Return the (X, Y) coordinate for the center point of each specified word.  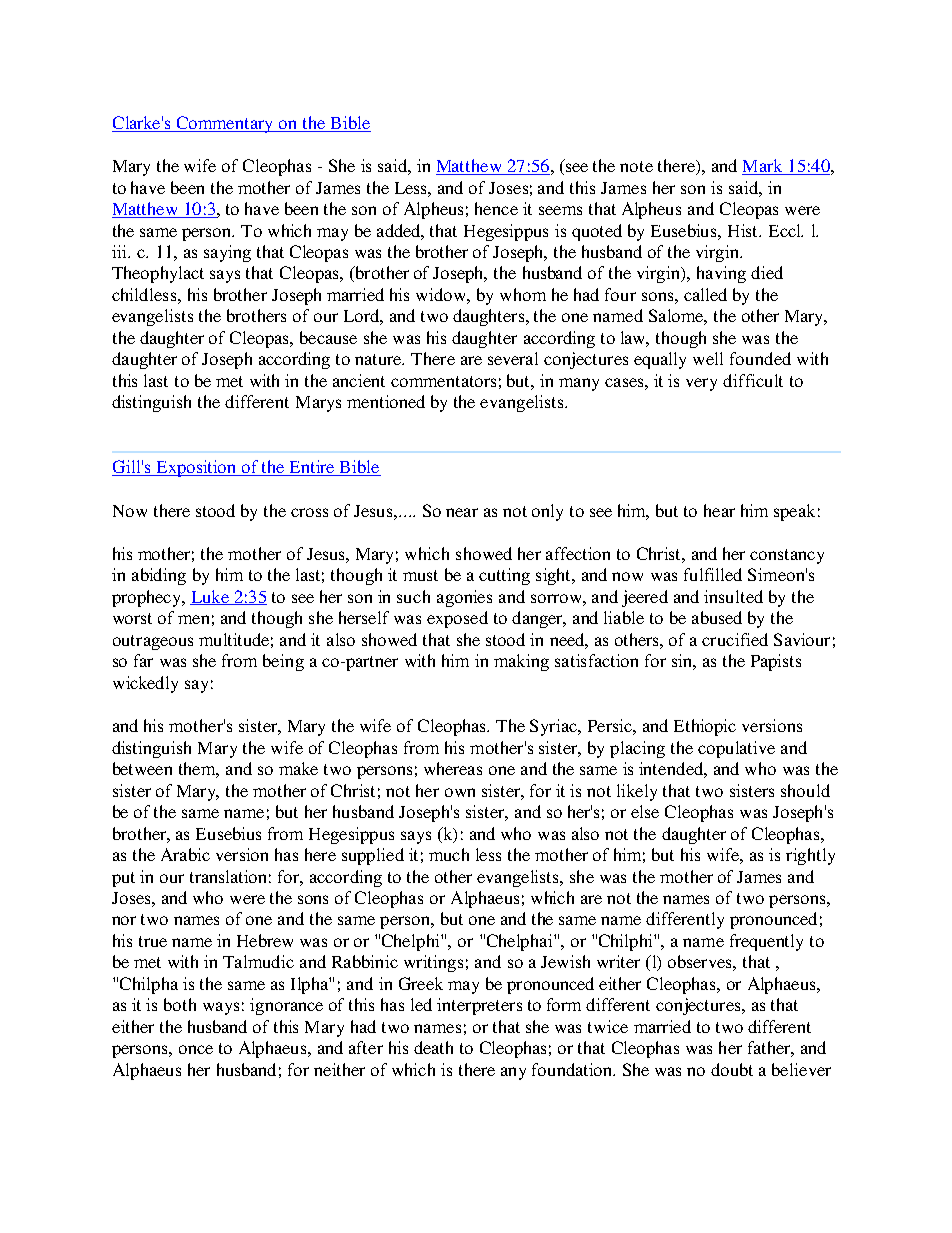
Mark (763, 167)
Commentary (226, 124)
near (462, 512)
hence (496, 208)
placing (637, 749)
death (433, 1047)
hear (719, 510)
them (199, 770)
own (460, 792)
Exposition (196, 468)
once (196, 1049)
